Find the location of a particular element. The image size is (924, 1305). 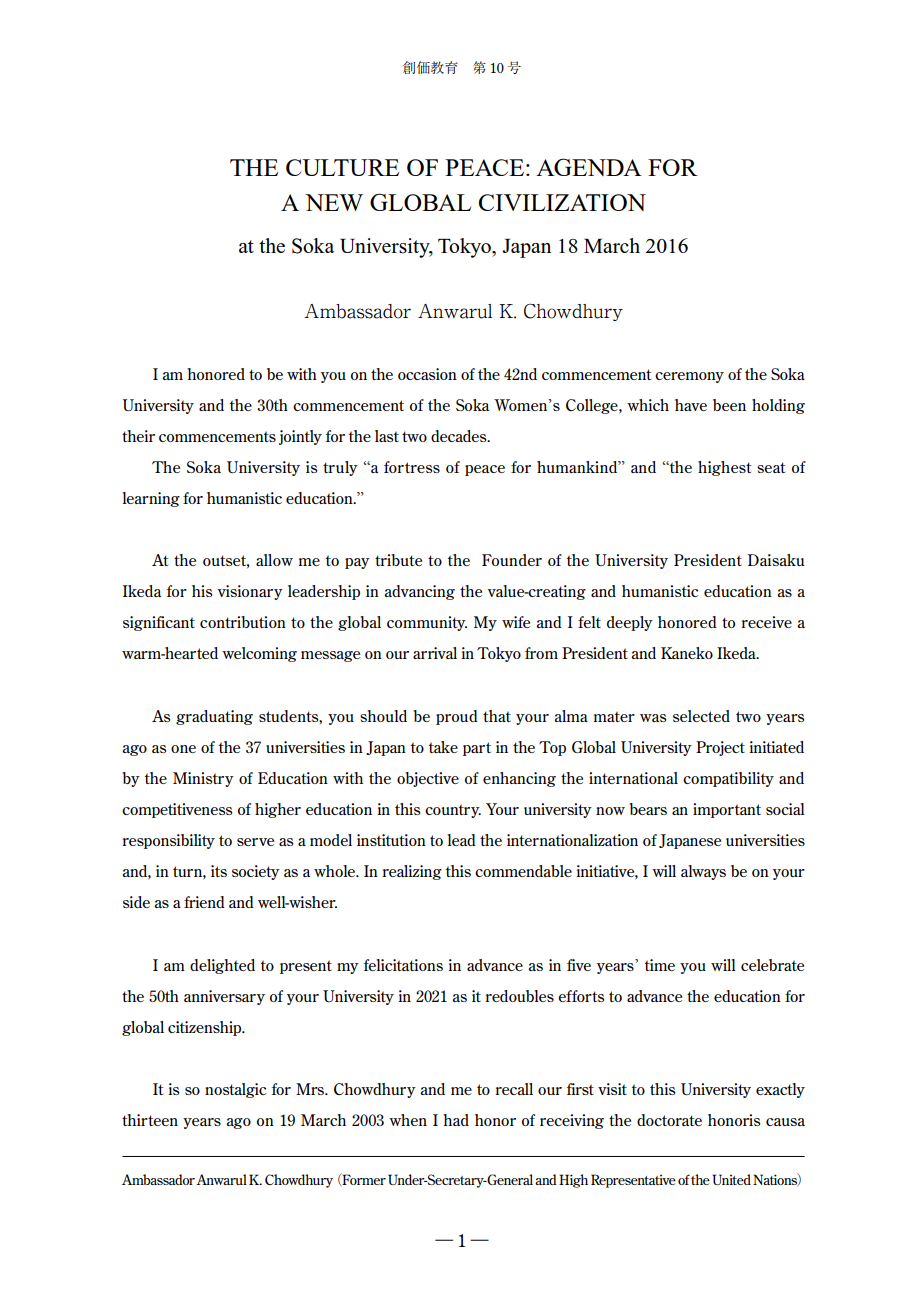

Kaneko is located at coordinates (687, 653).
